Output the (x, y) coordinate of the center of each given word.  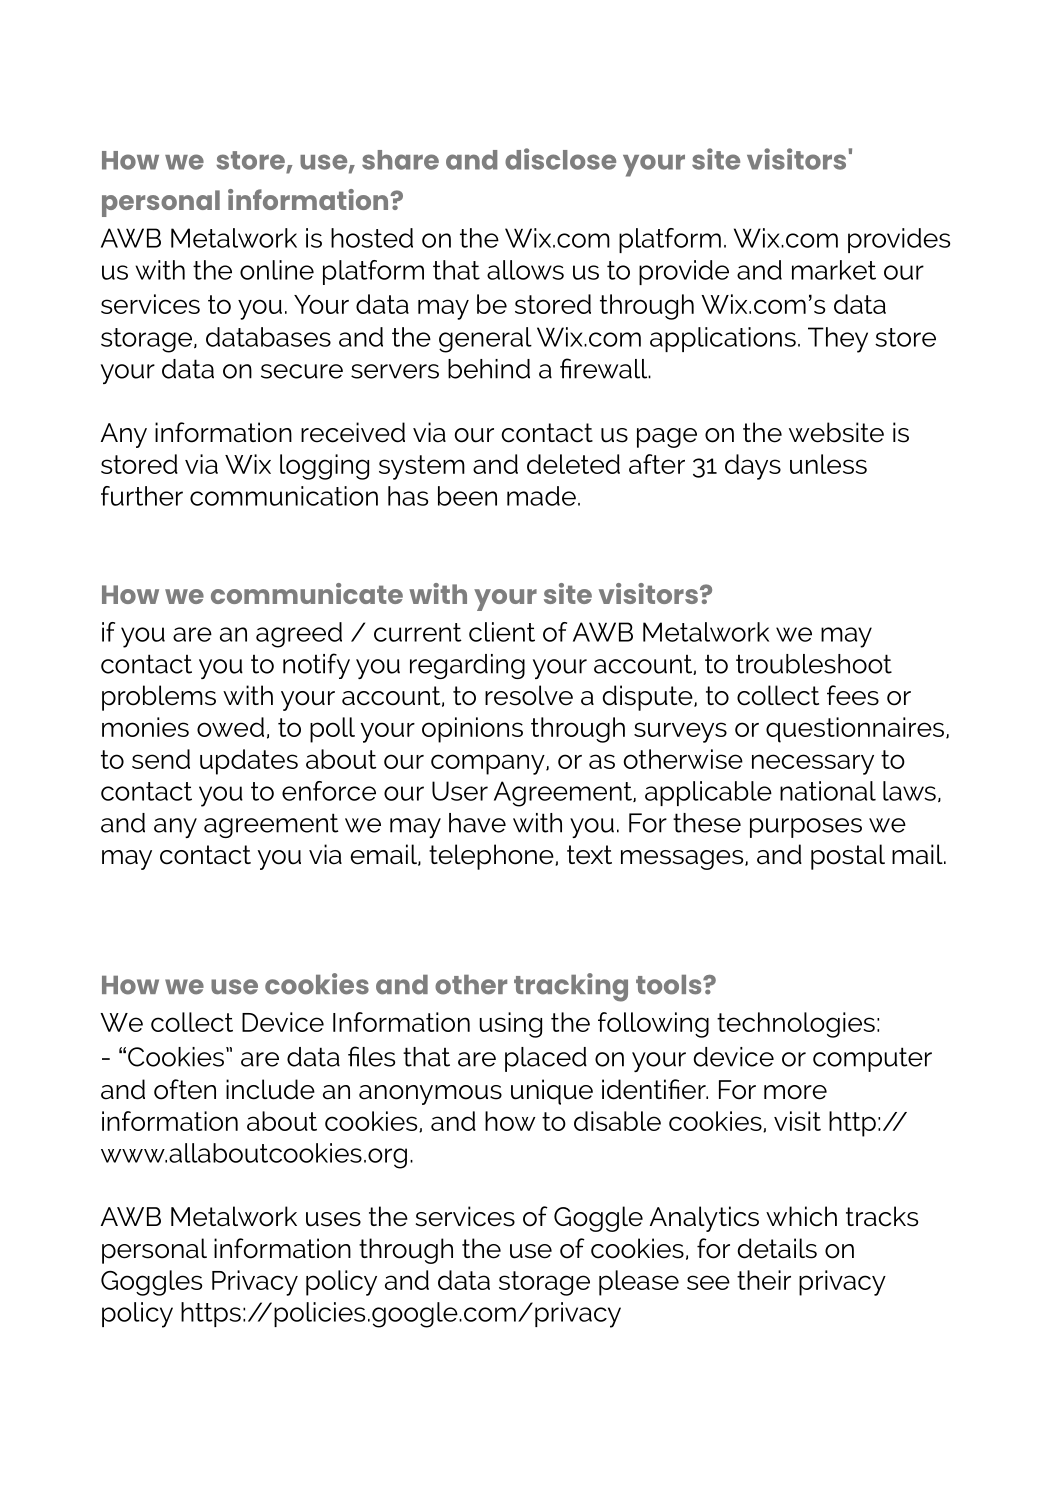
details (777, 1248)
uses (333, 1219)
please (639, 1283)
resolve (529, 695)
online (277, 270)
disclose (560, 159)
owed (230, 727)
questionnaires (855, 730)
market (834, 270)
